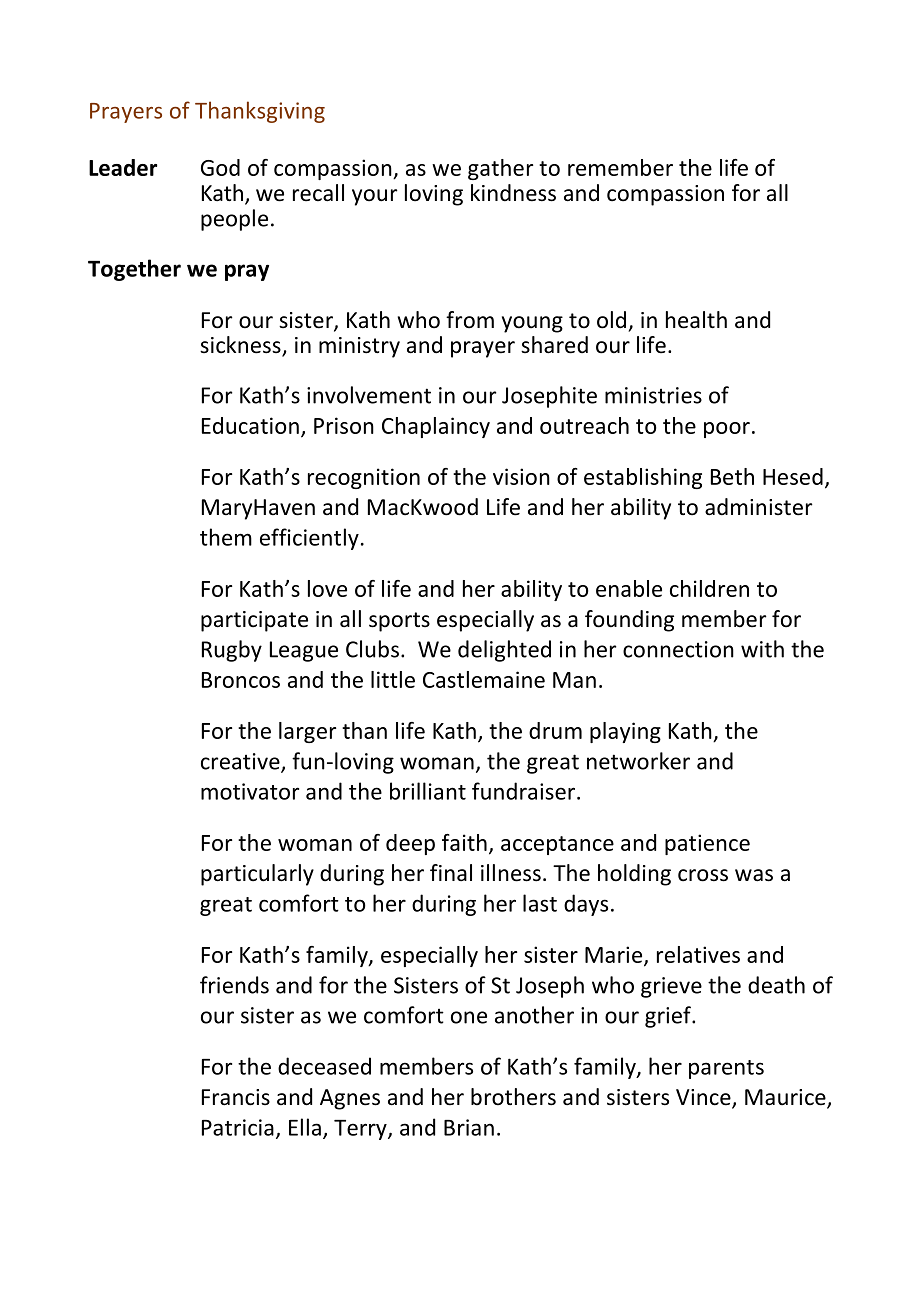  Describe the element at coordinates (469, 1127) in the image. I see `Brian` at that location.
